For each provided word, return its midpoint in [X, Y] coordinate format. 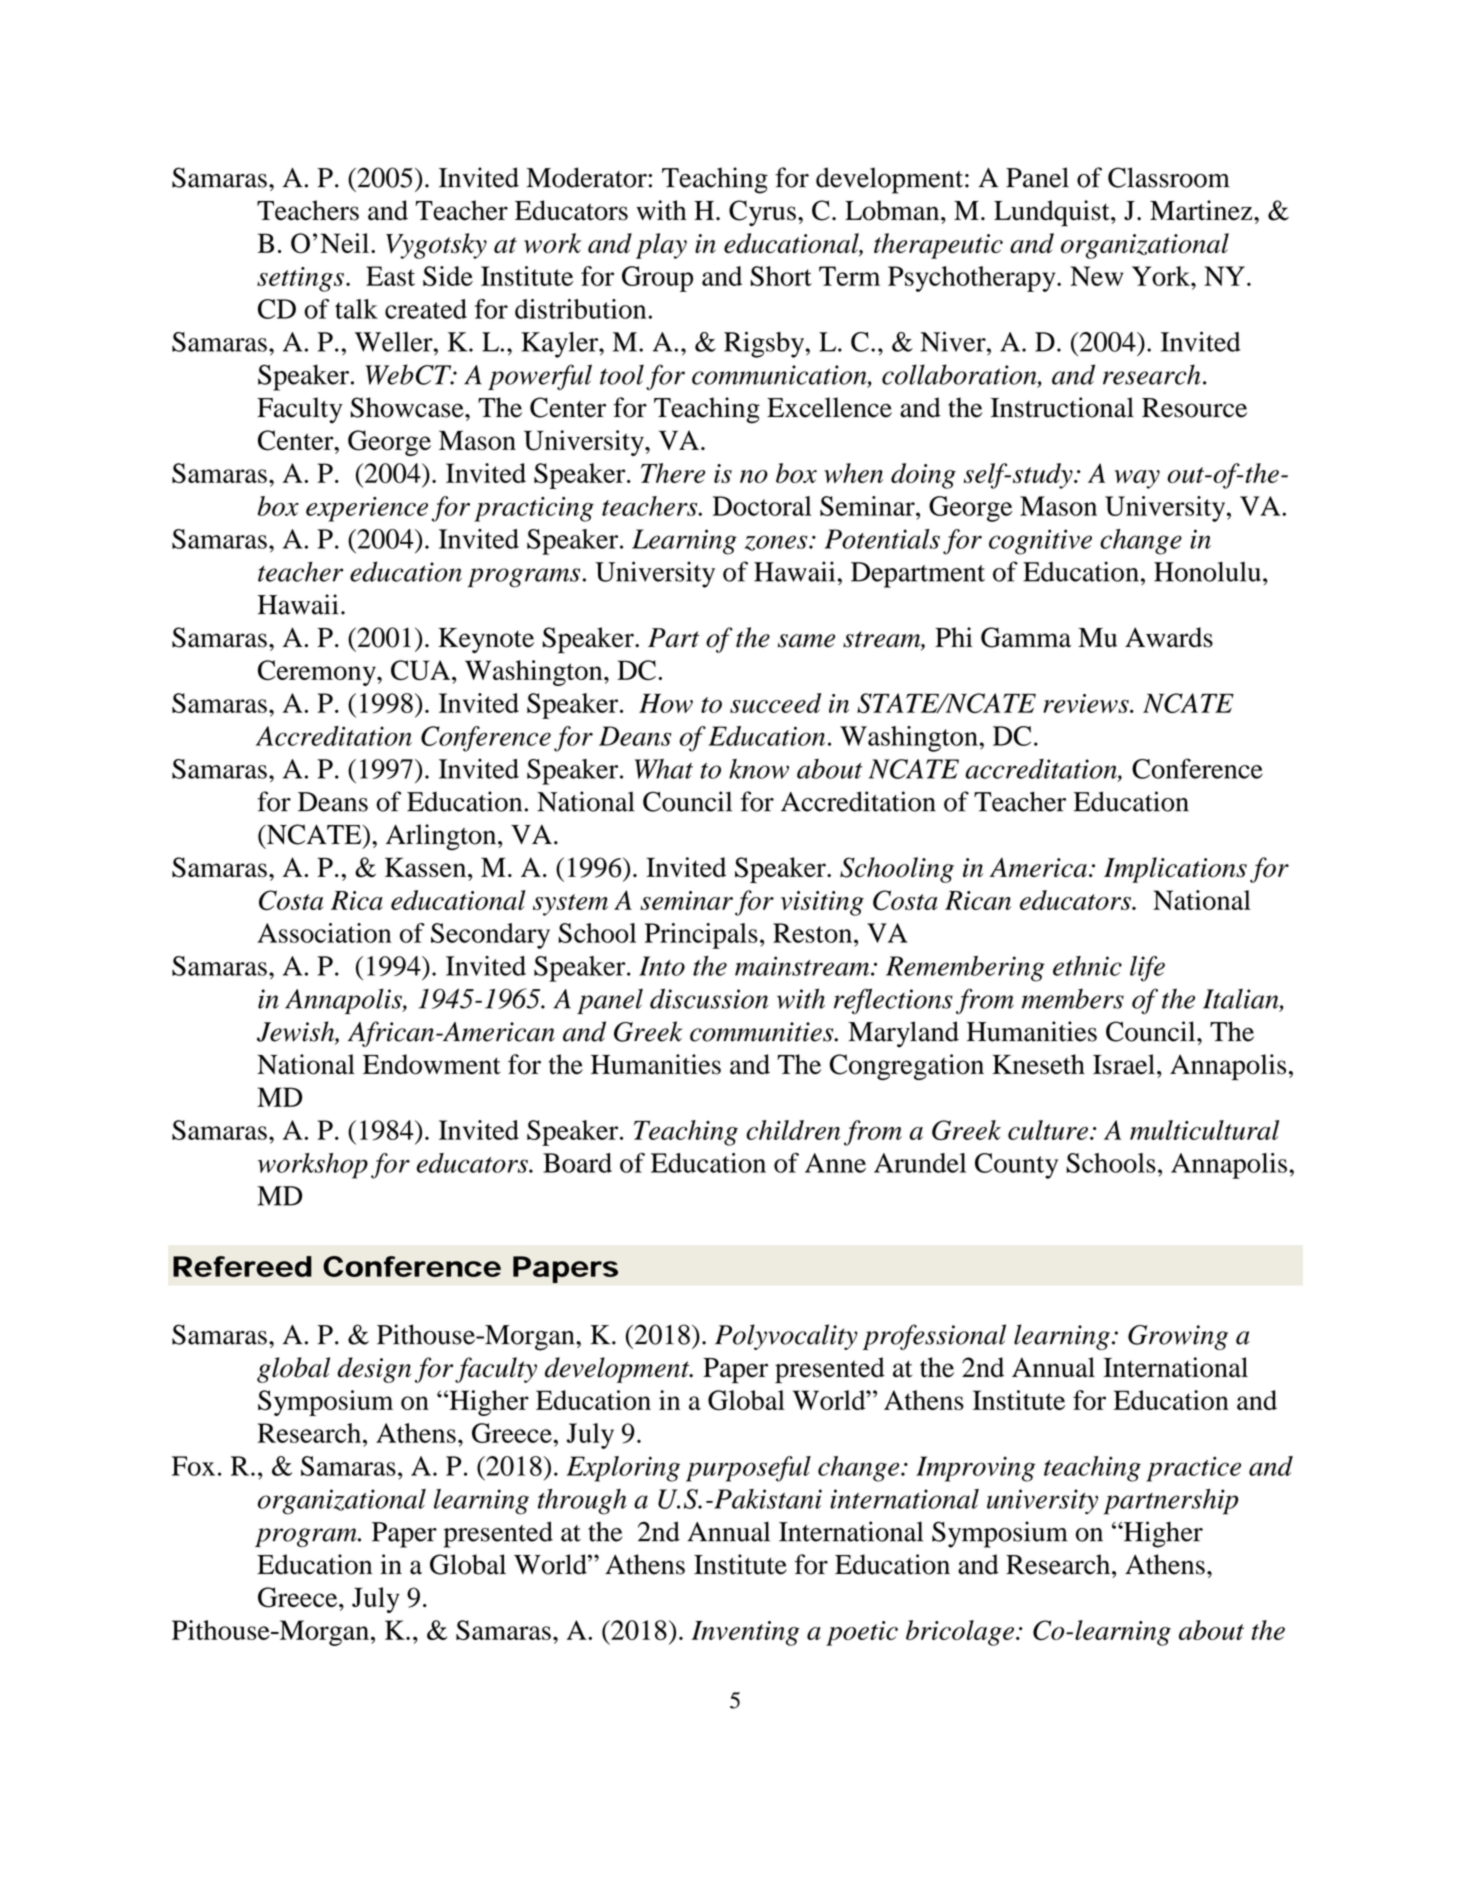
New [1096, 276]
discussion [709, 998]
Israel [1124, 1064]
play [661, 246]
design [374, 1370]
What [664, 769]
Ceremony [318, 673]
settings [300, 279]
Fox [193, 1466]
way [1137, 479]
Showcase [408, 407]
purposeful [748, 1469]
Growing [1178, 1337]
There [673, 473]
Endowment [432, 1064]
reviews [1087, 703]
